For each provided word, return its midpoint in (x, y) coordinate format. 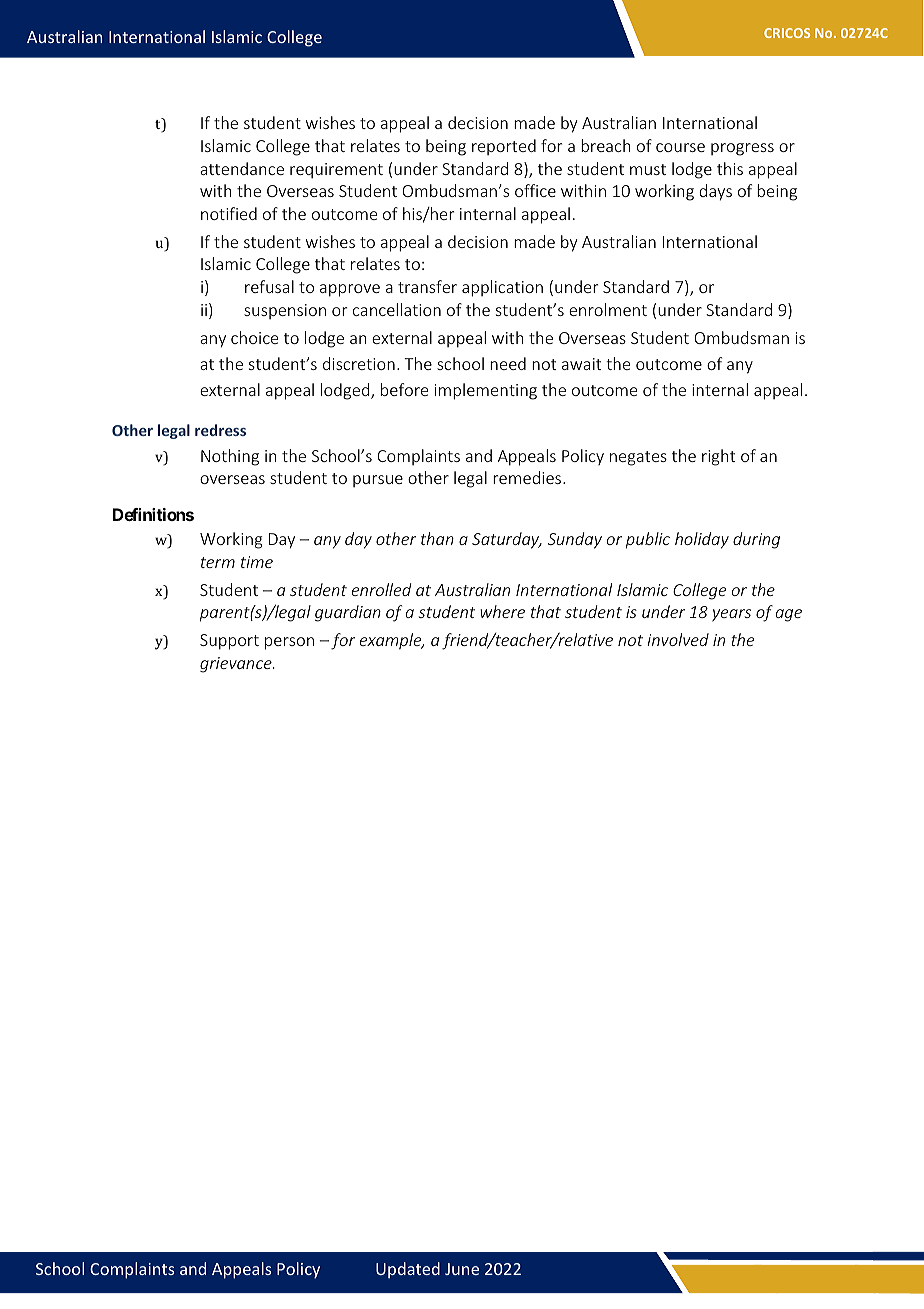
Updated (408, 1270)
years (731, 615)
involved (678, 639)
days (715, 192)
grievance (237, 665)
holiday (702, 540)
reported (504, 147)
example (392, 641)
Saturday (507, 540)
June (462, 1269)
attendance (242, 168)
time (257, 562)
